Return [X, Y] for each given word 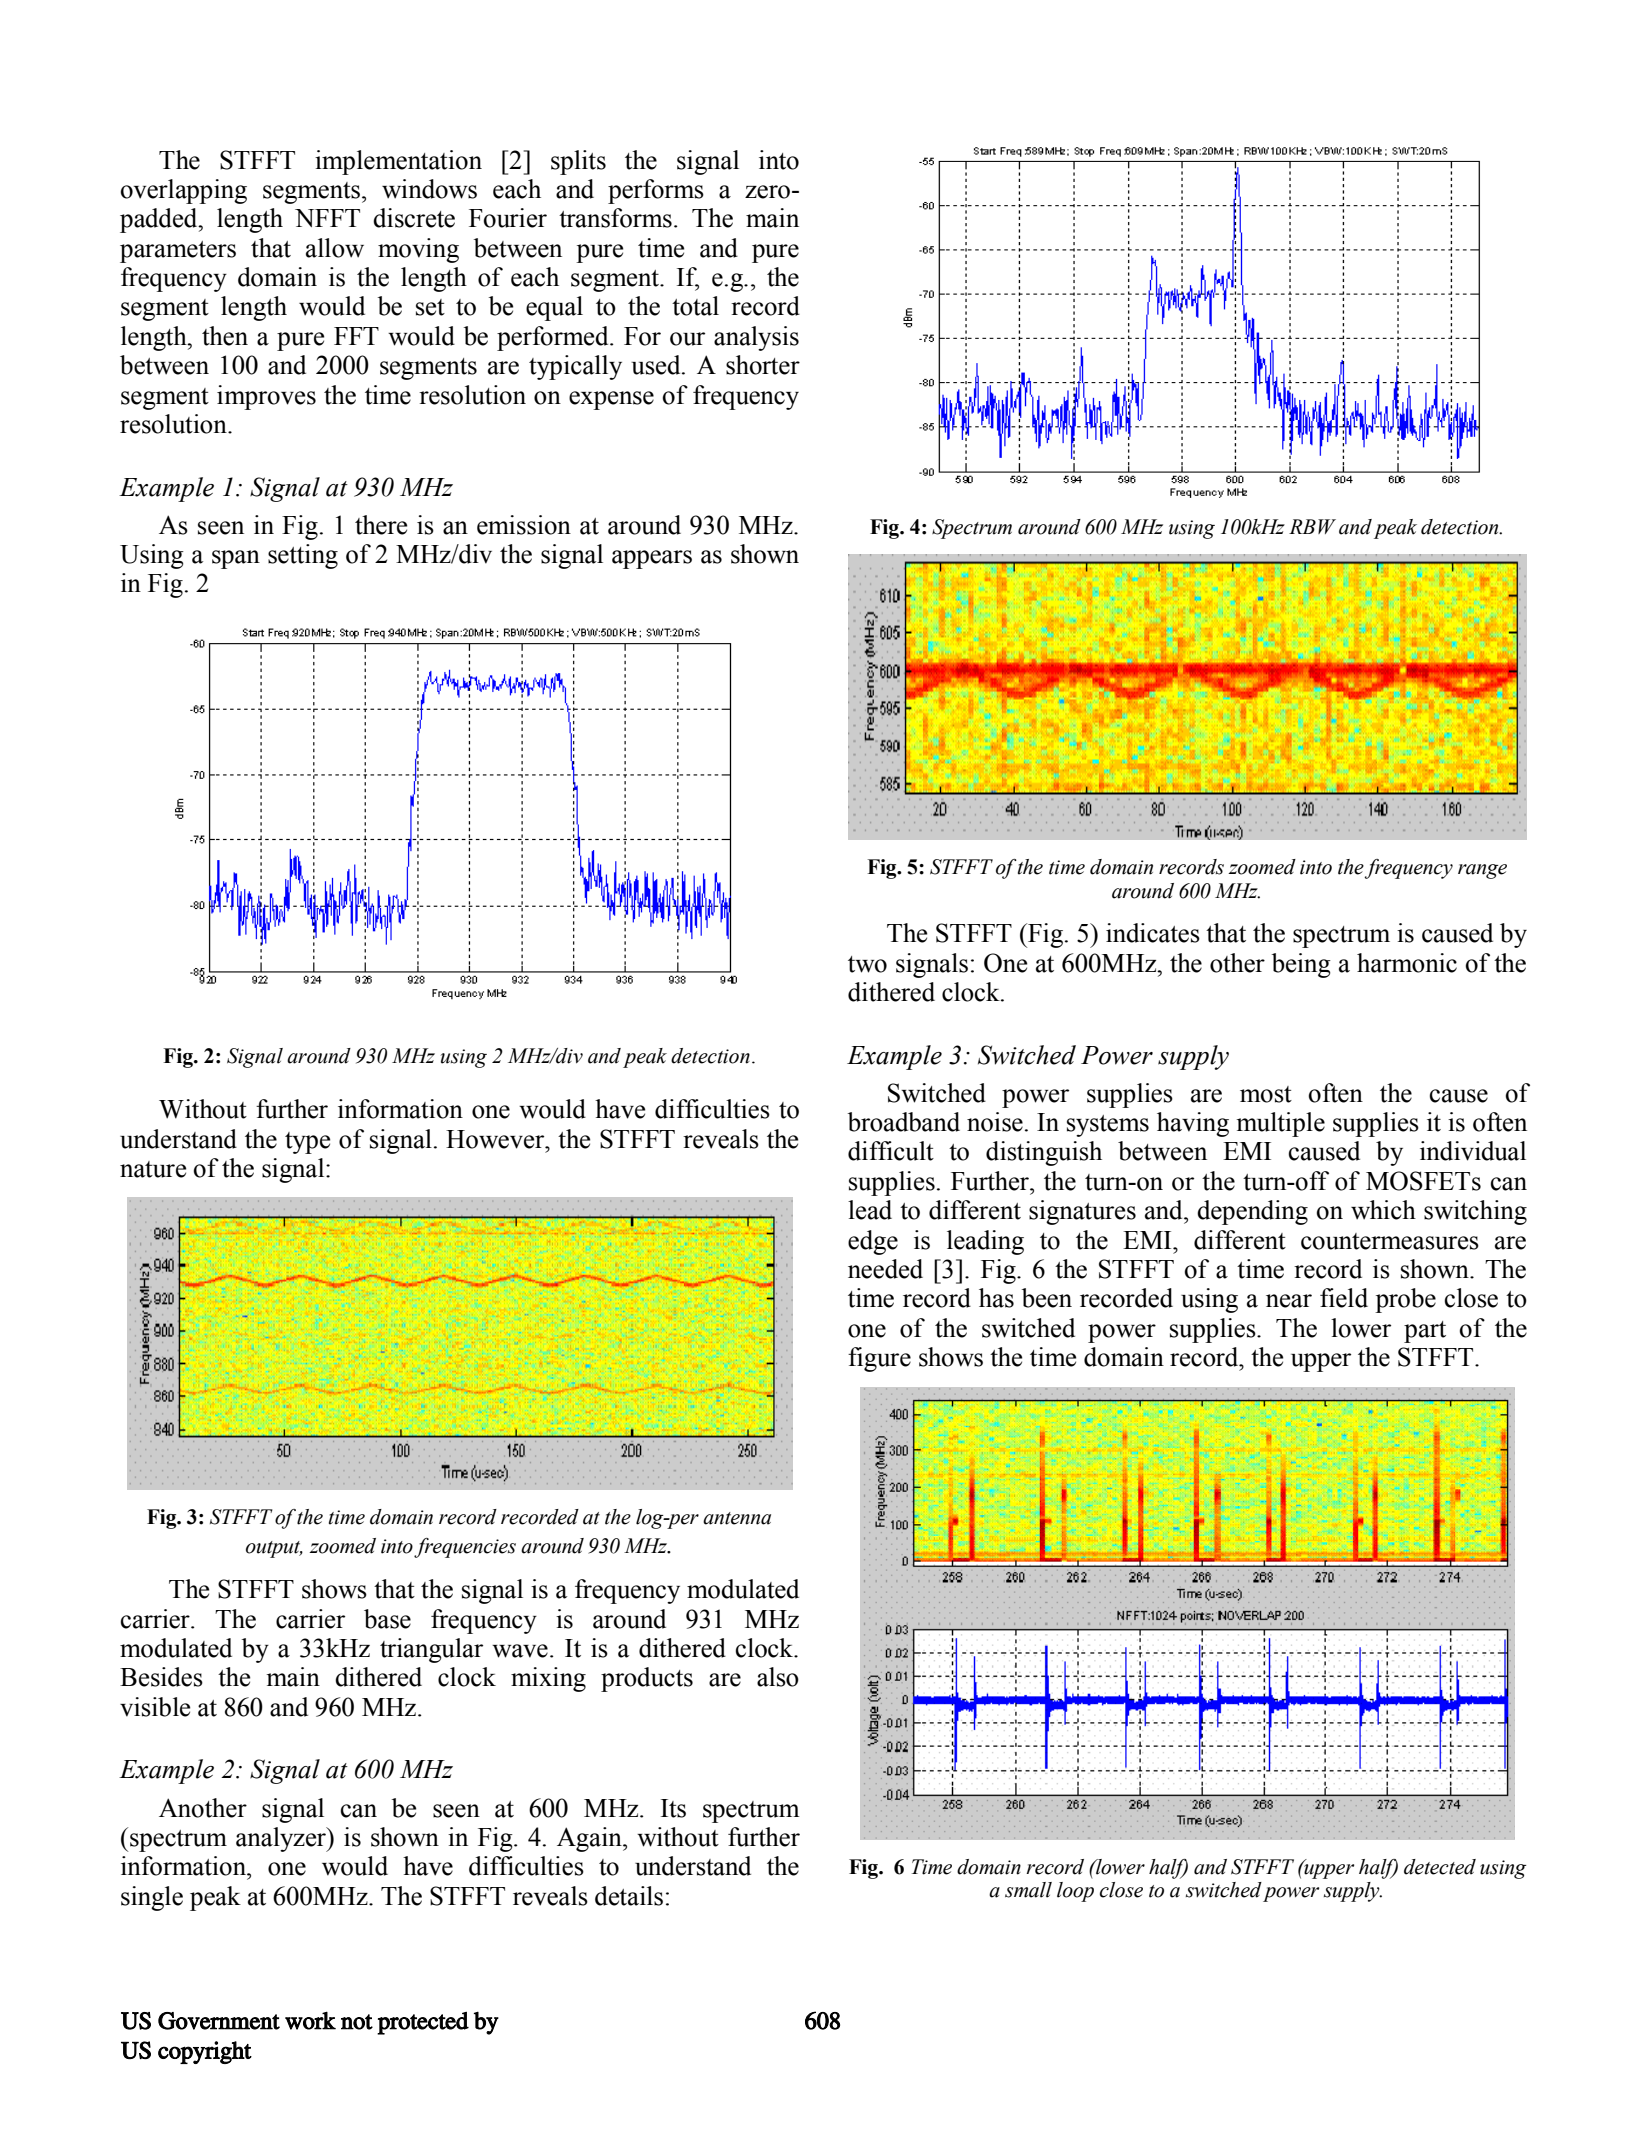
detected [1440, 1867]
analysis [756, 338]
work [310, 2020]
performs [656, 191]
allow [335, 248]
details [629, 1896]
